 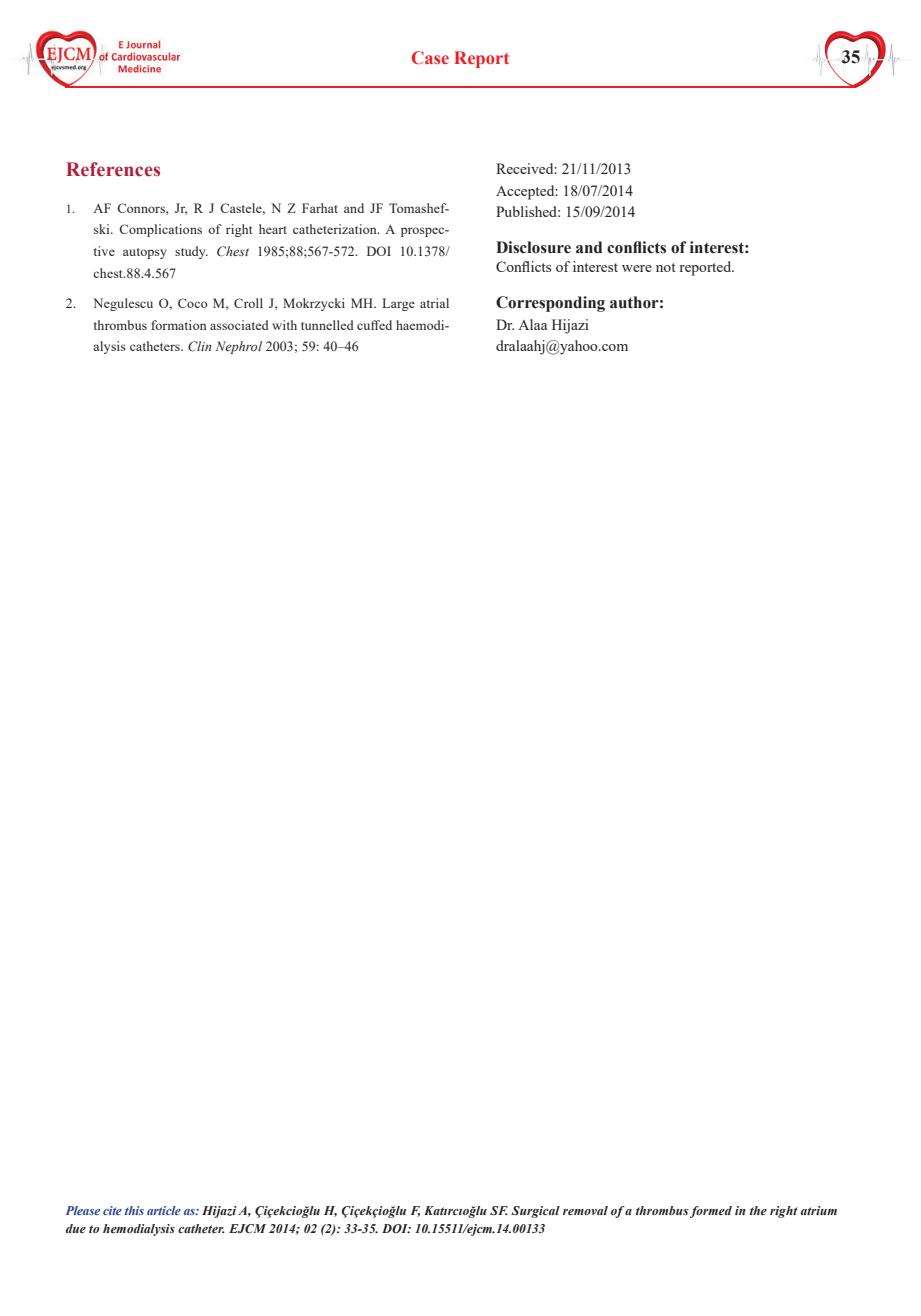 What do you see at coordinates (711, 1212) in the document?
I see `formed` at bounding box center [711, 1212].
